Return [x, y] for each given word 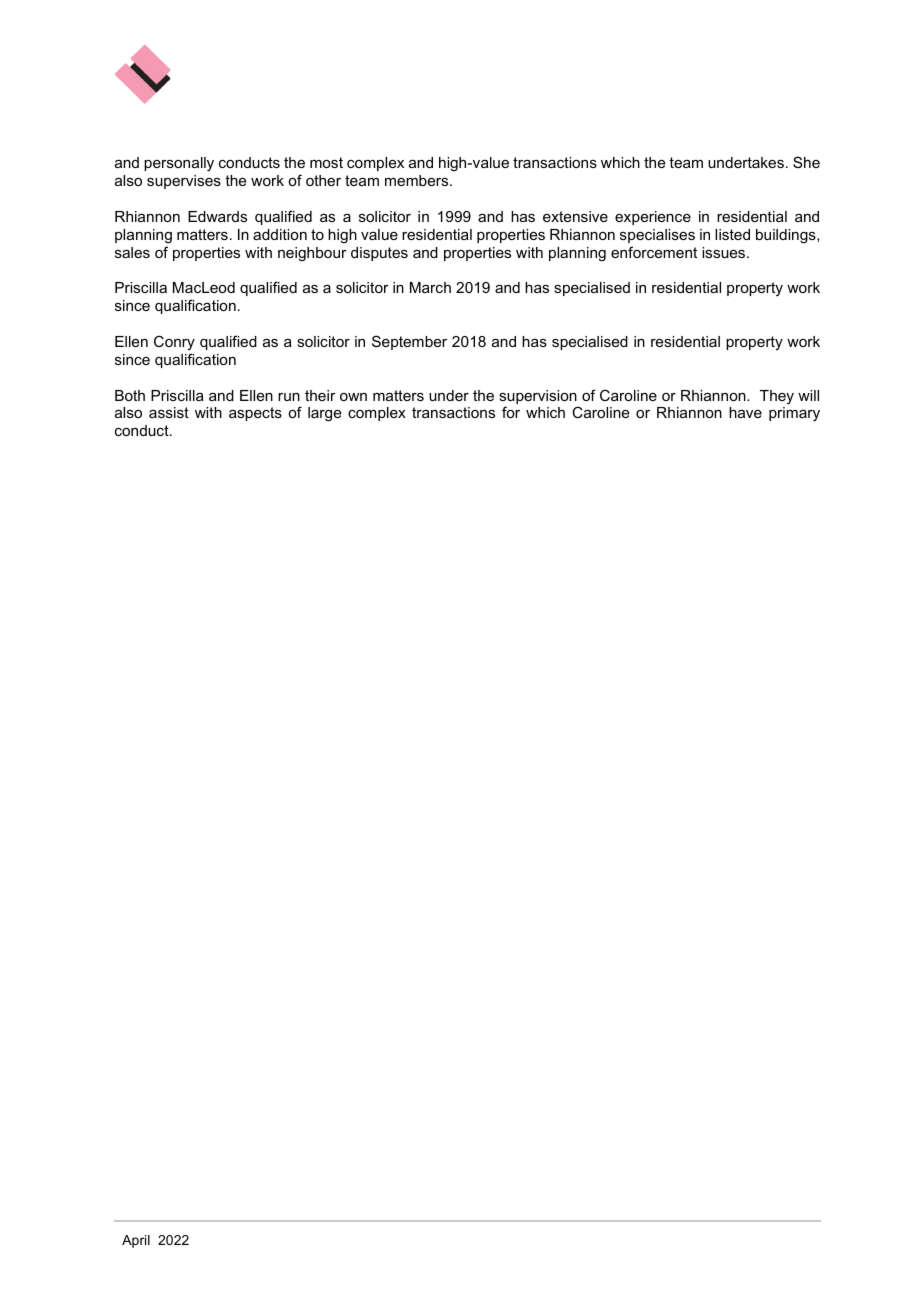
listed [732, 234]
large [324, 414]
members [418, 180]
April [136, 1241]
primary [794, 414]
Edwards [217, 216]
